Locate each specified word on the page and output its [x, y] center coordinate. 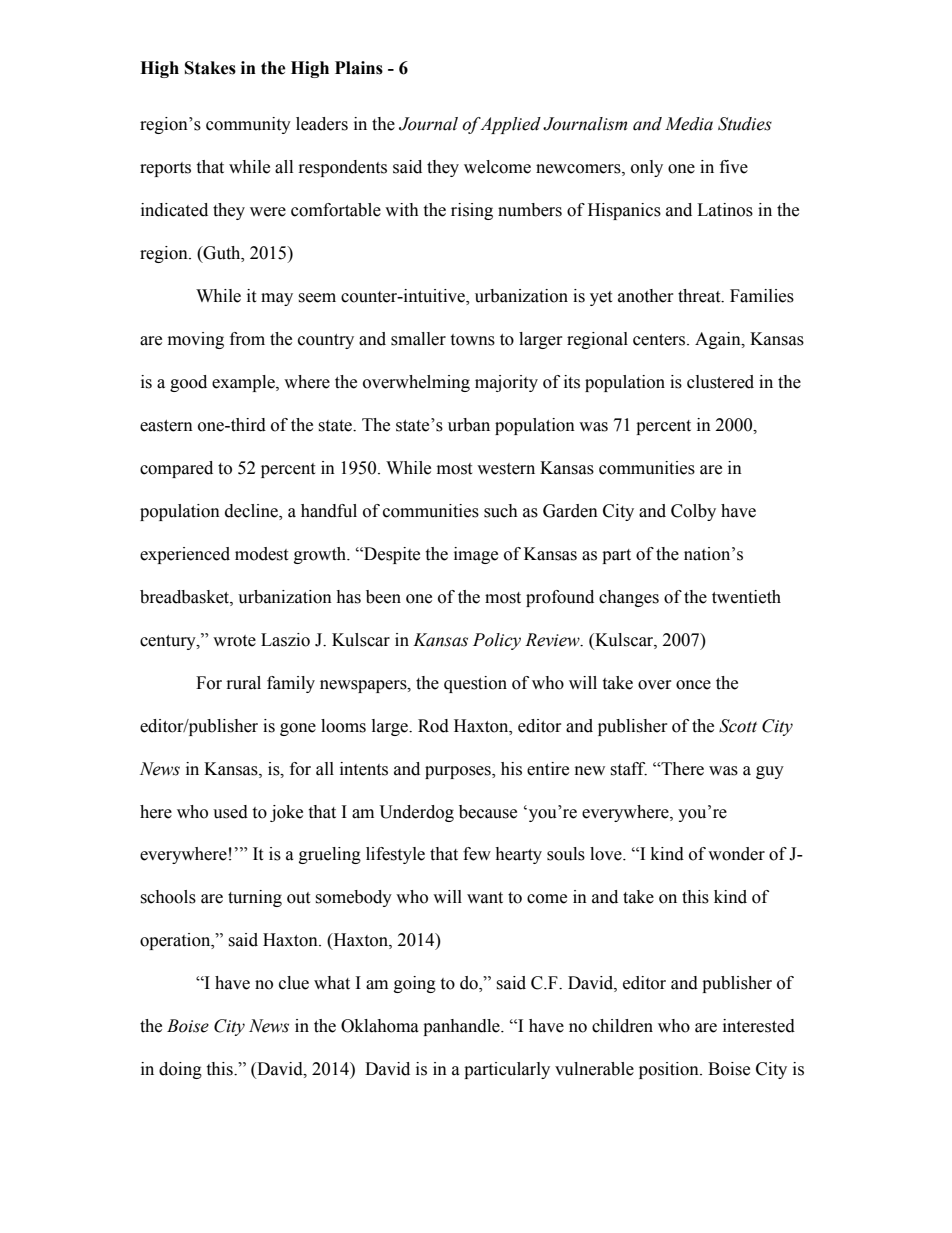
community [248, 125]
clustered [720, 382]
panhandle [462, 1027]
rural [244, 683]
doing [180, 1070]
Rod [433, 726]
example [244, 383]
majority [506, 383]
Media [689, 124]
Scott [738, 726]
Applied [510, 125]
